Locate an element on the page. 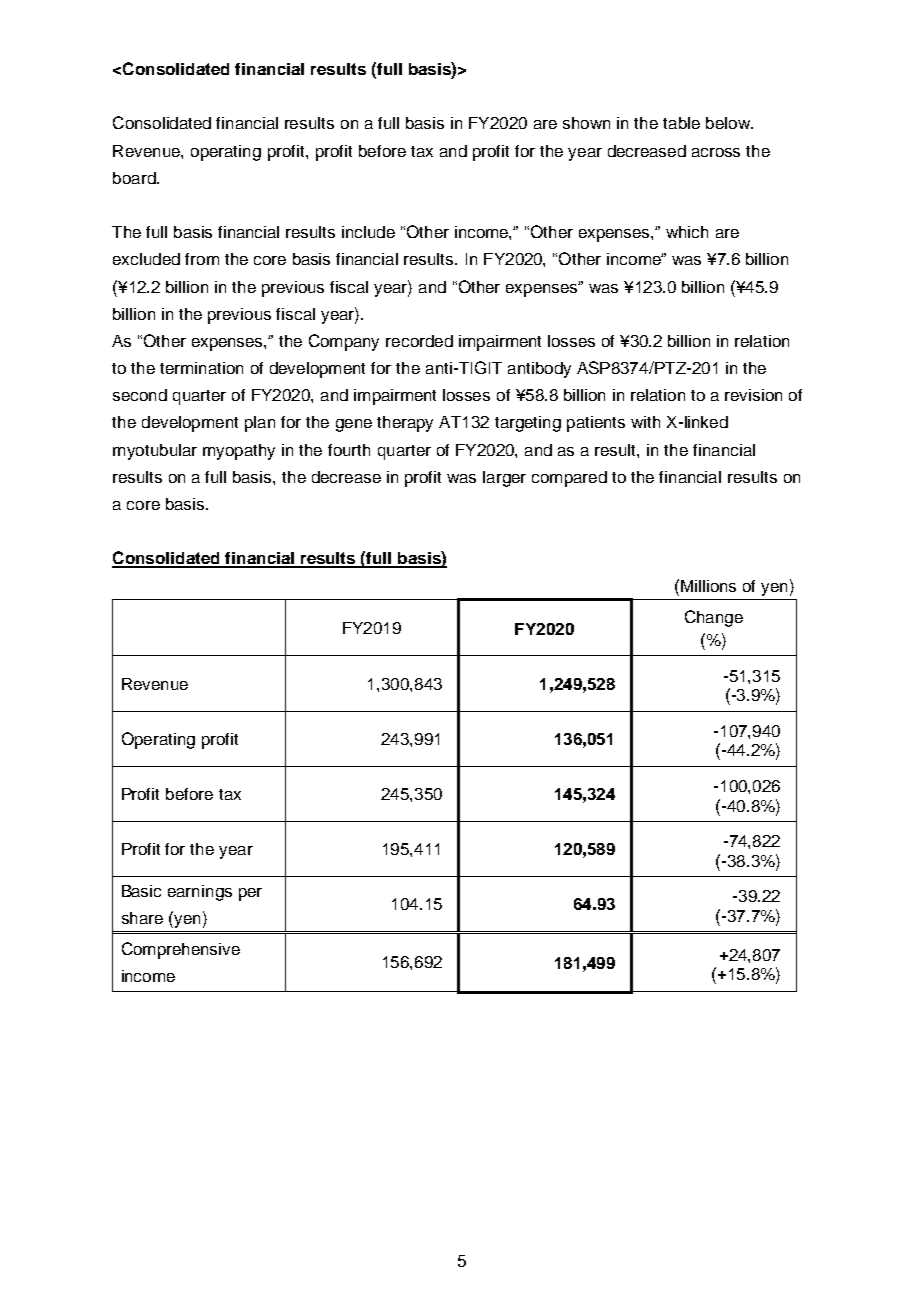  shown is located at coordinates (586, 123).
